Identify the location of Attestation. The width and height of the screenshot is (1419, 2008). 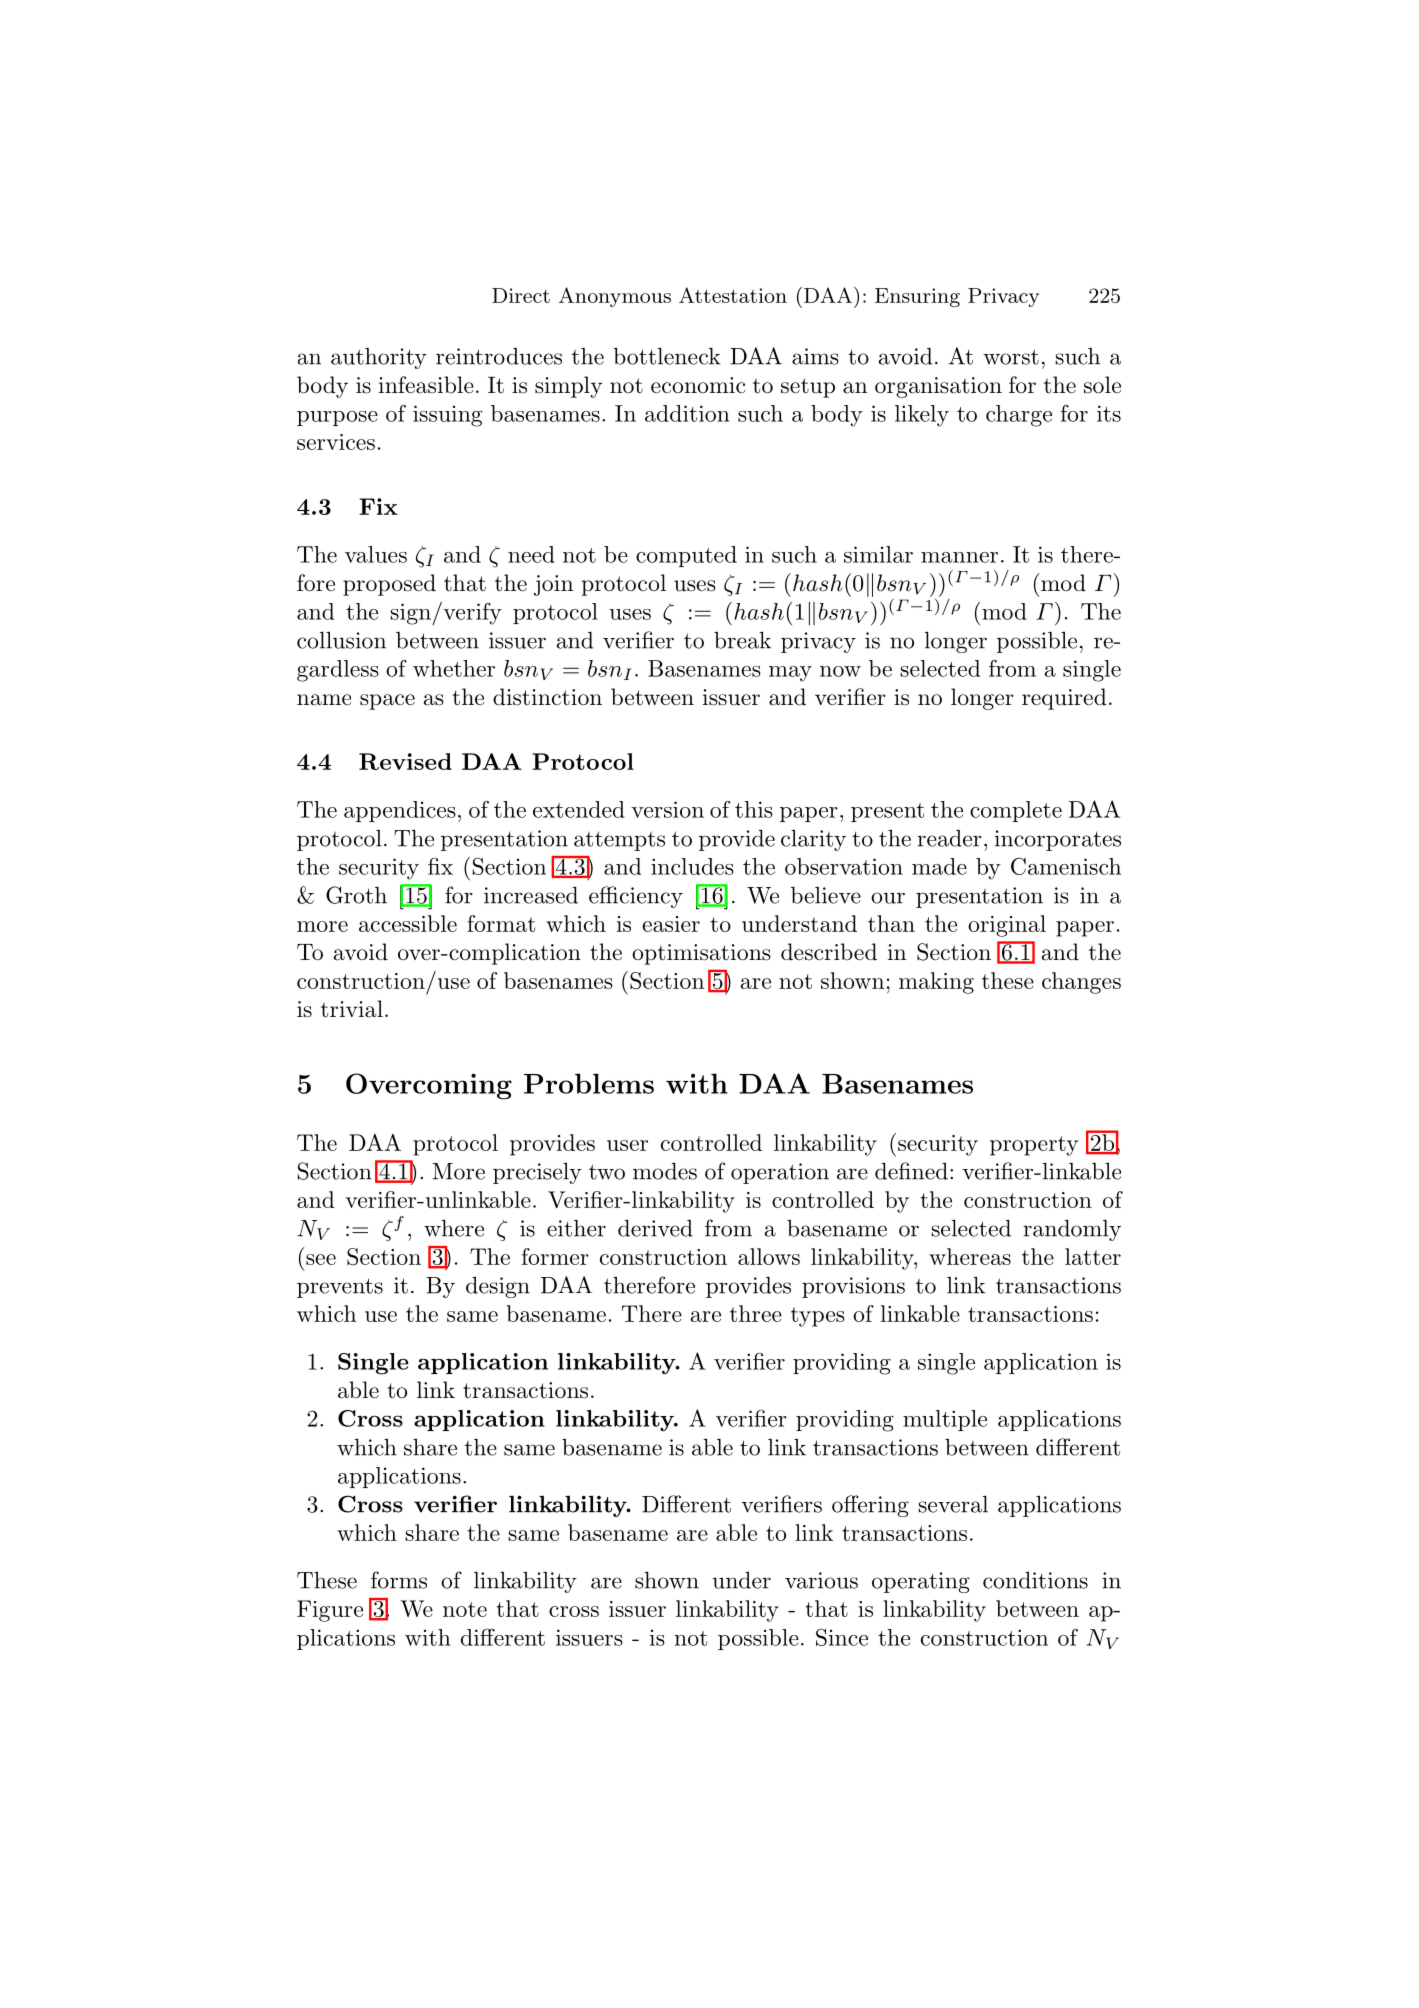
(733, 295).
